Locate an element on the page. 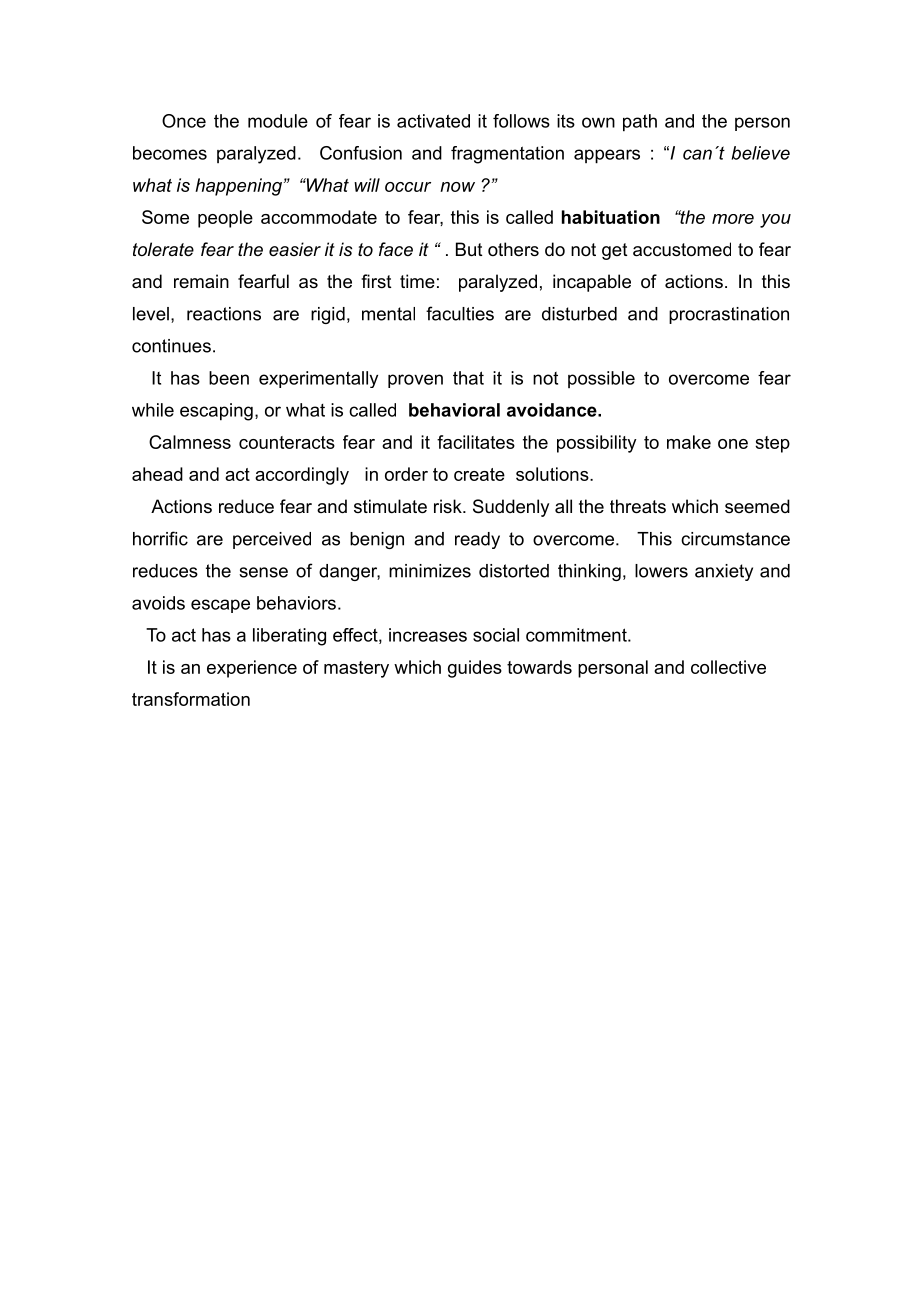 The height and width of the page is (1307, 924). guides is located at coordinates (475, 669).
